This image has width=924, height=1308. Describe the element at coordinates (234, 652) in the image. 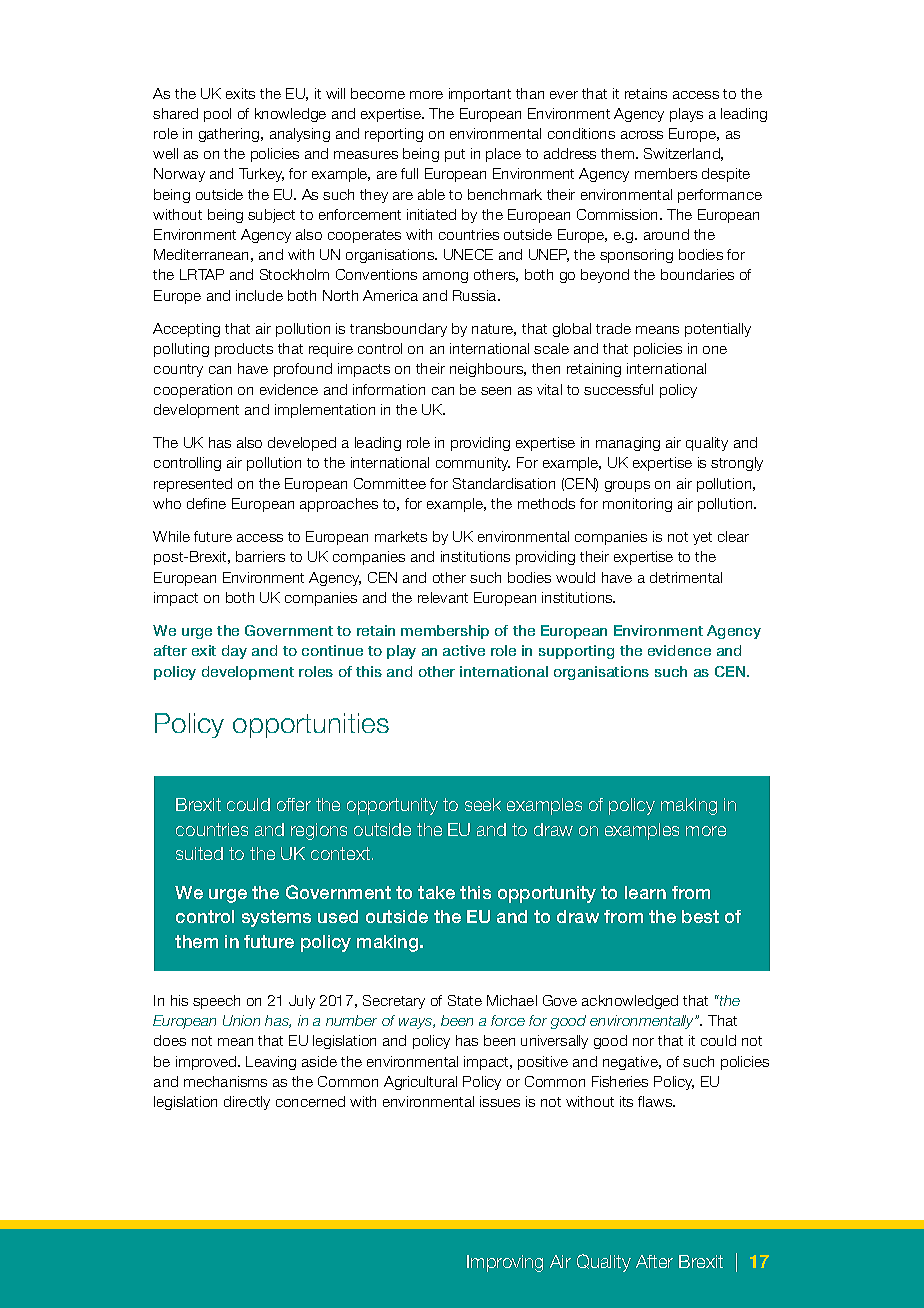

I see `day` at that location.
